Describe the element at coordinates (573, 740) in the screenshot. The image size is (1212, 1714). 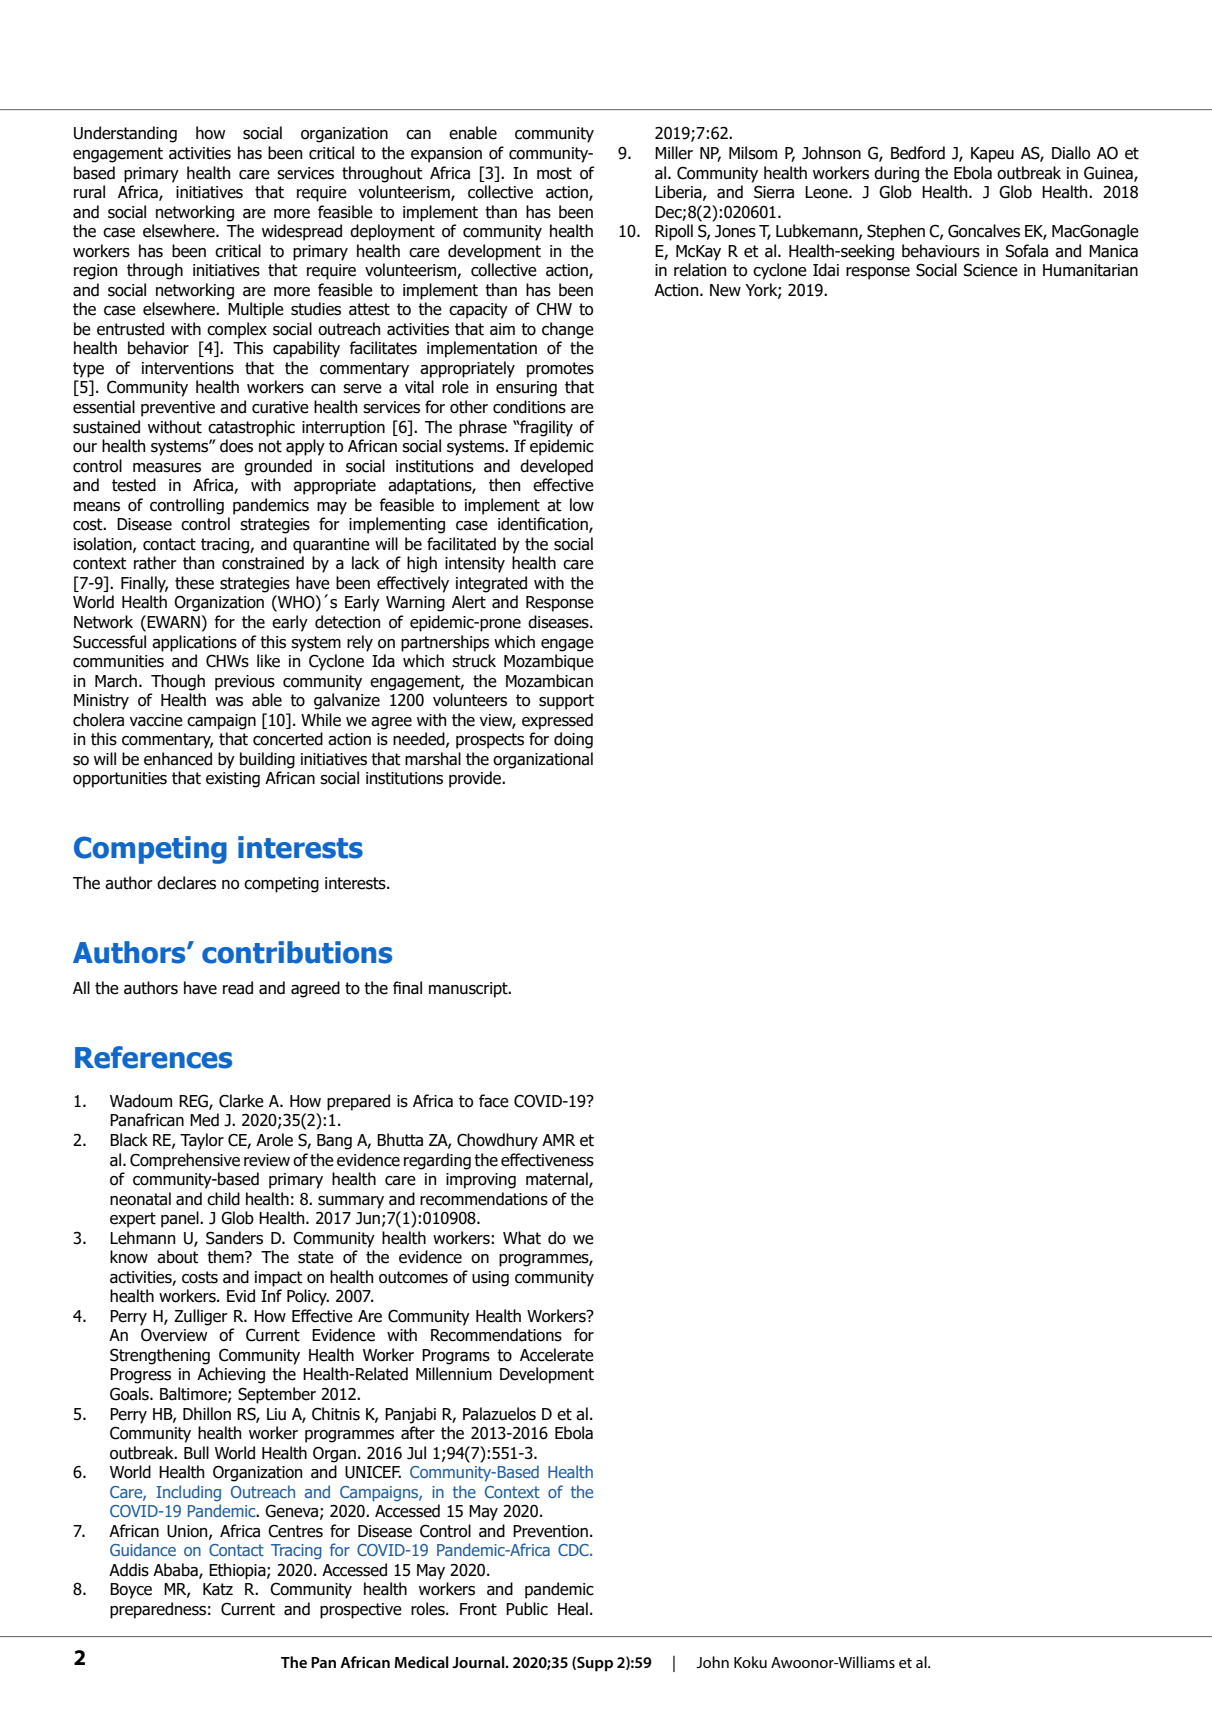
I see `doing` at that location.
